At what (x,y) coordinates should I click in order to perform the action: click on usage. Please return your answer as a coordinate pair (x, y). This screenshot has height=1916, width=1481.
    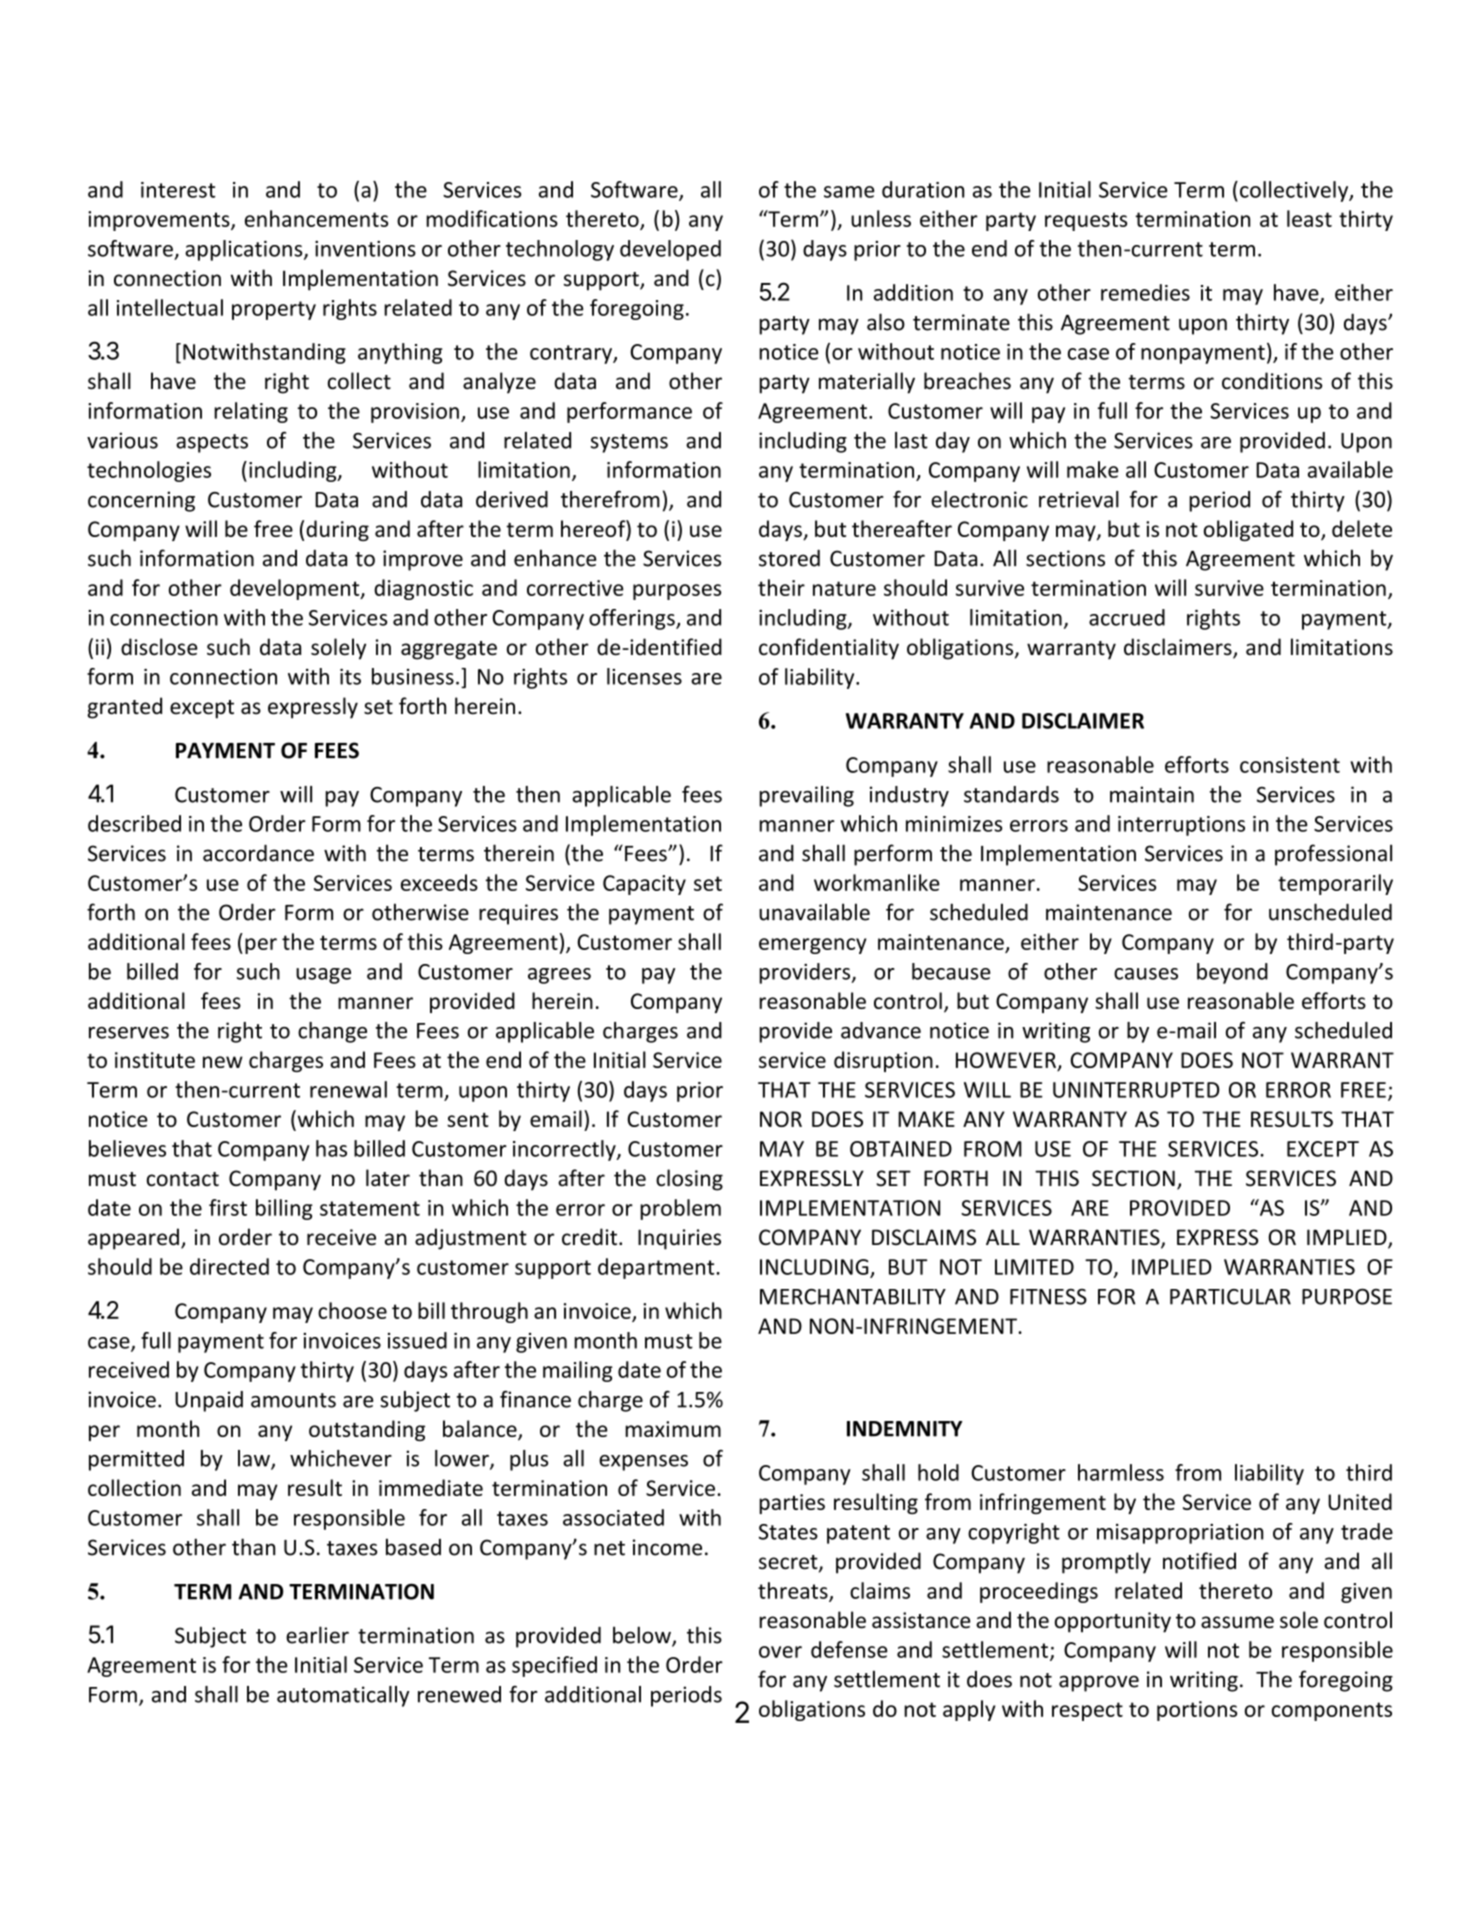
    Looking at the image, I should click on (323, 976).
